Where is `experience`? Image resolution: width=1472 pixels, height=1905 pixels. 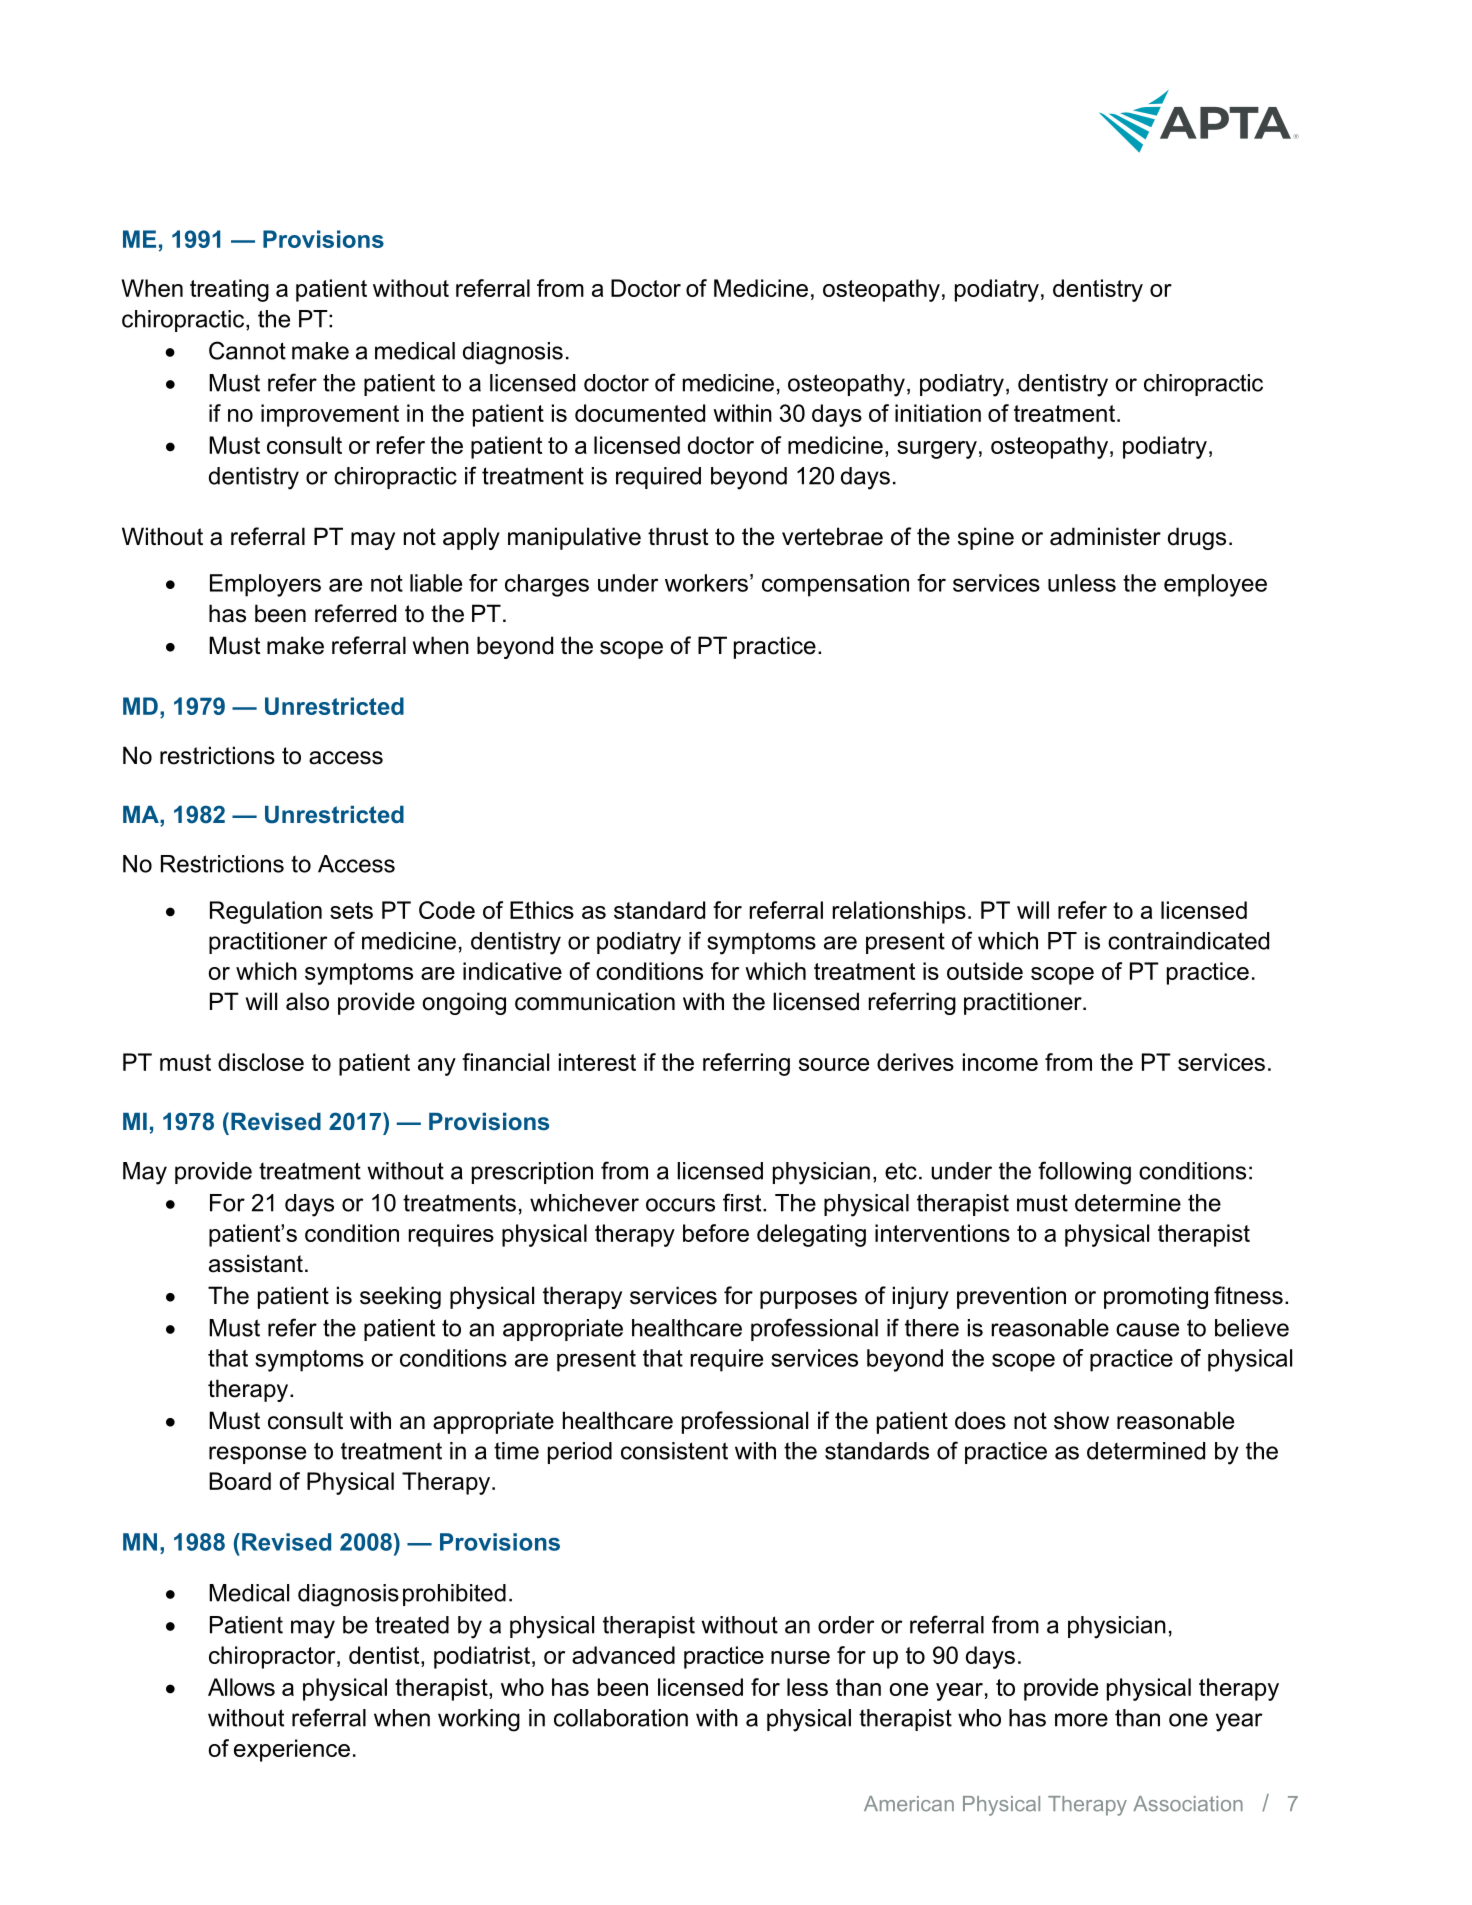 experience is located at coordinates (292, 1750).
